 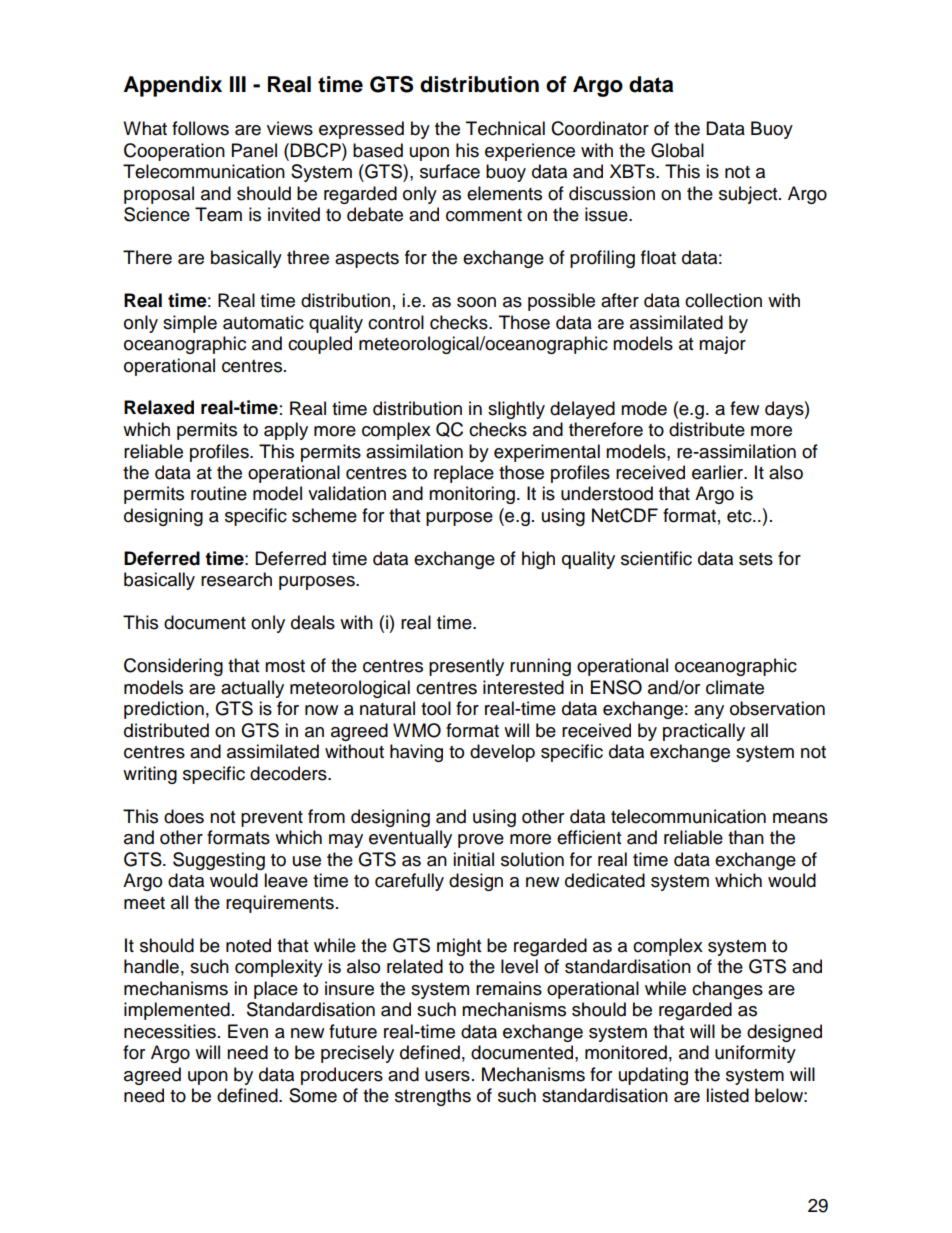 I want to click on Global, so click(x=677, y=150).
